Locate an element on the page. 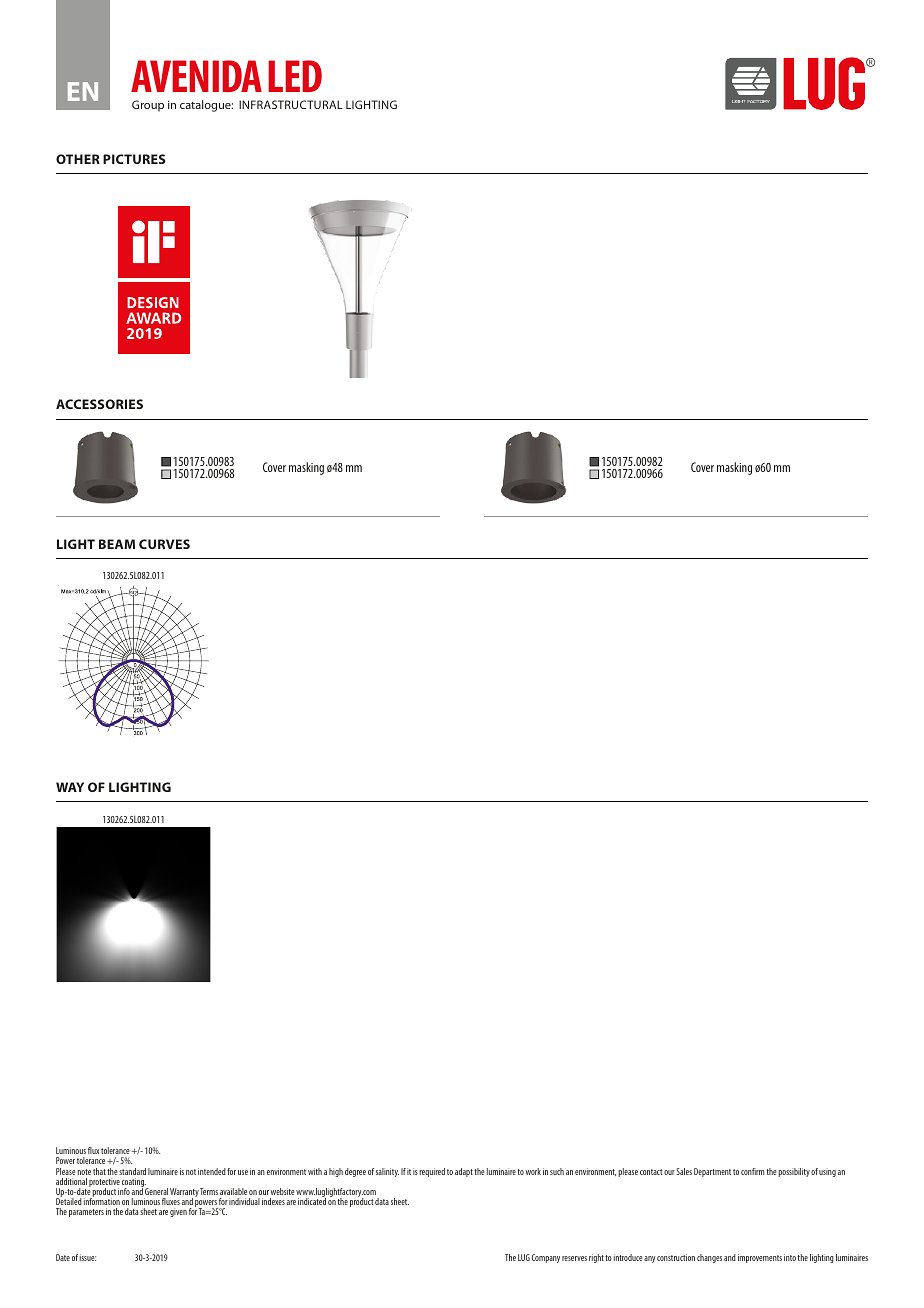 Image resolution: width=924 pixels, height=1308 pixels. CURVES is located at coordinates (164, 544).
